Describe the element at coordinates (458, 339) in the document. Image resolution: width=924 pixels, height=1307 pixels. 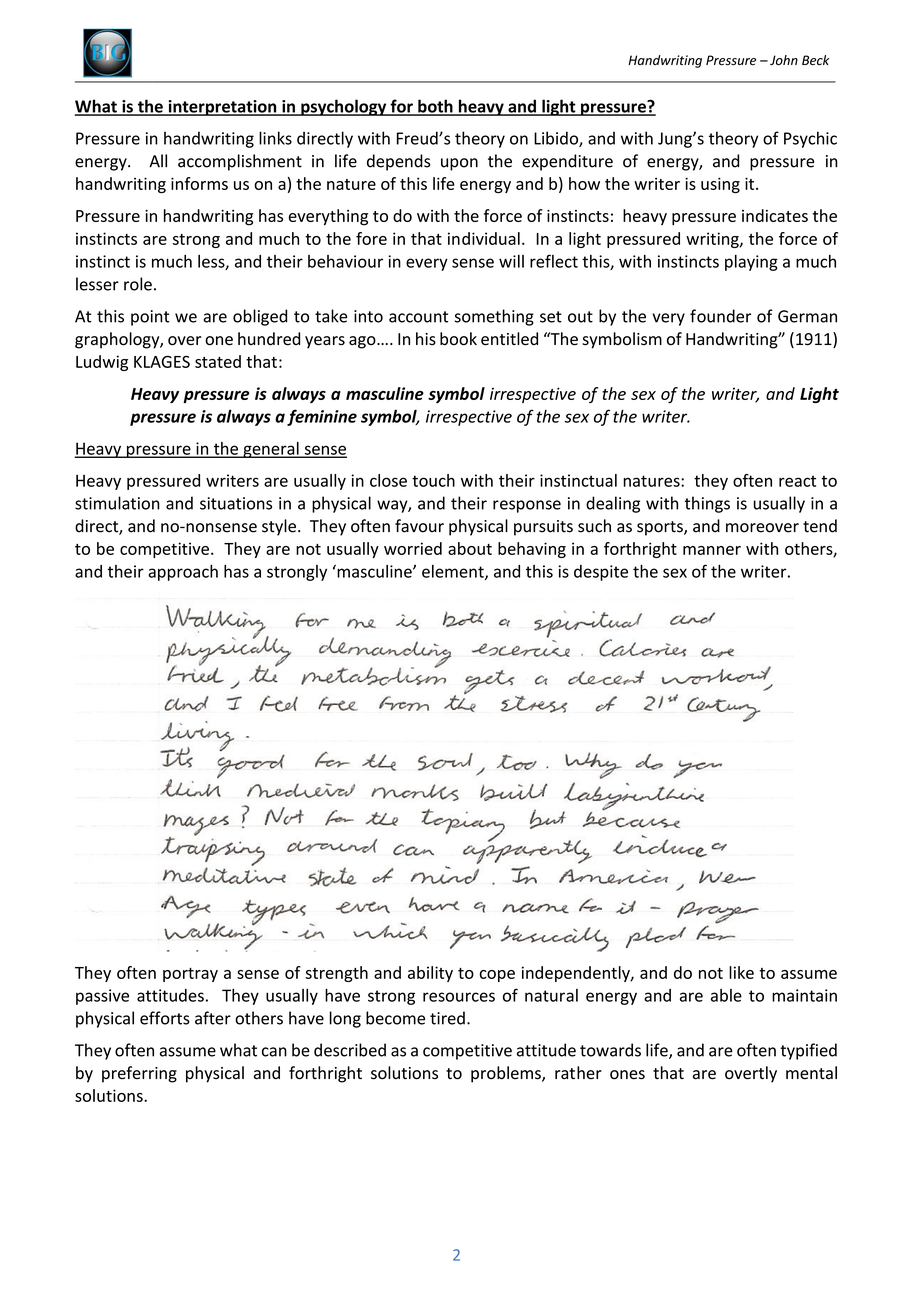
I see `book` at that location.
